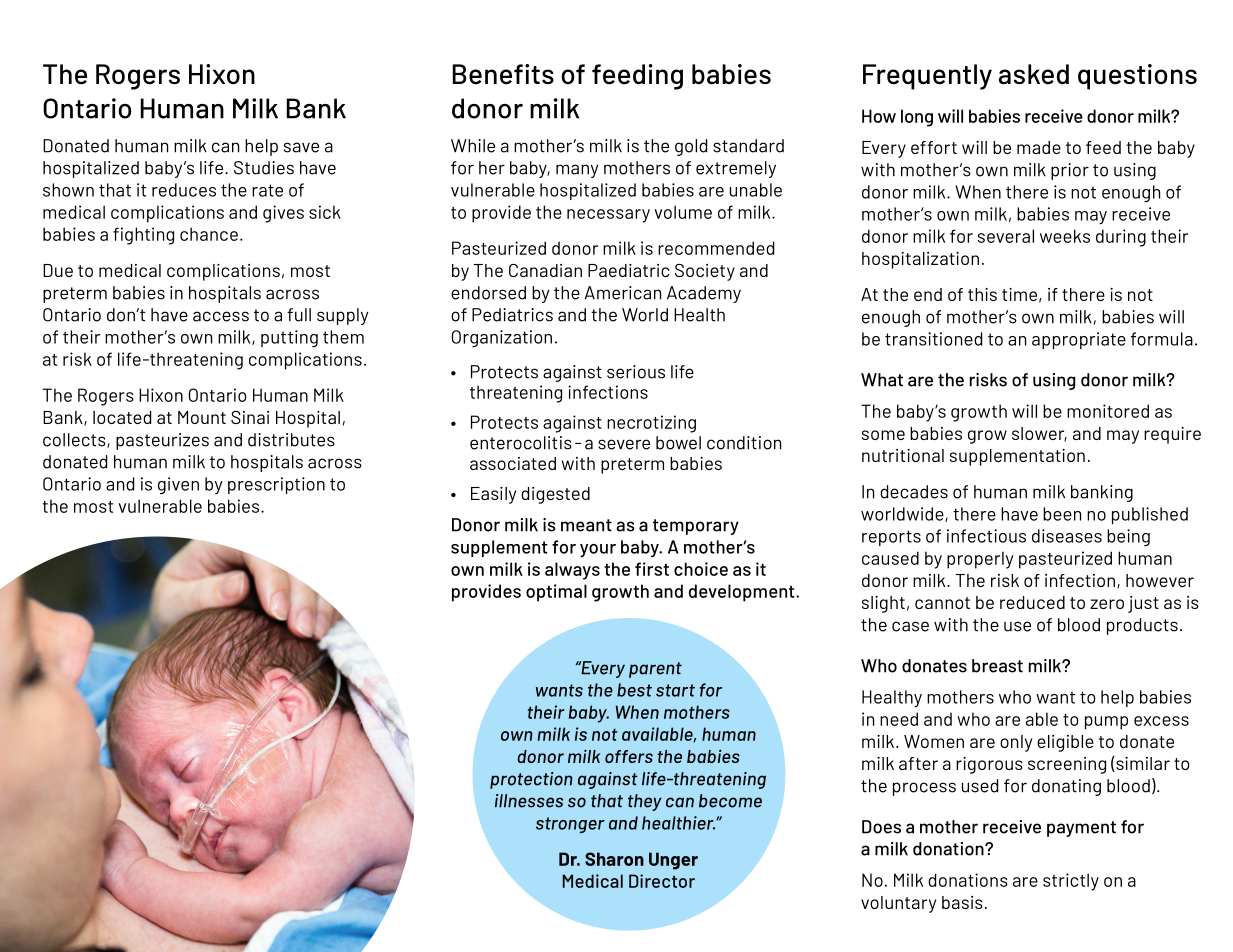 The height and width of the page is (952, 1233). I want to click on been, so click(1062, 514).
